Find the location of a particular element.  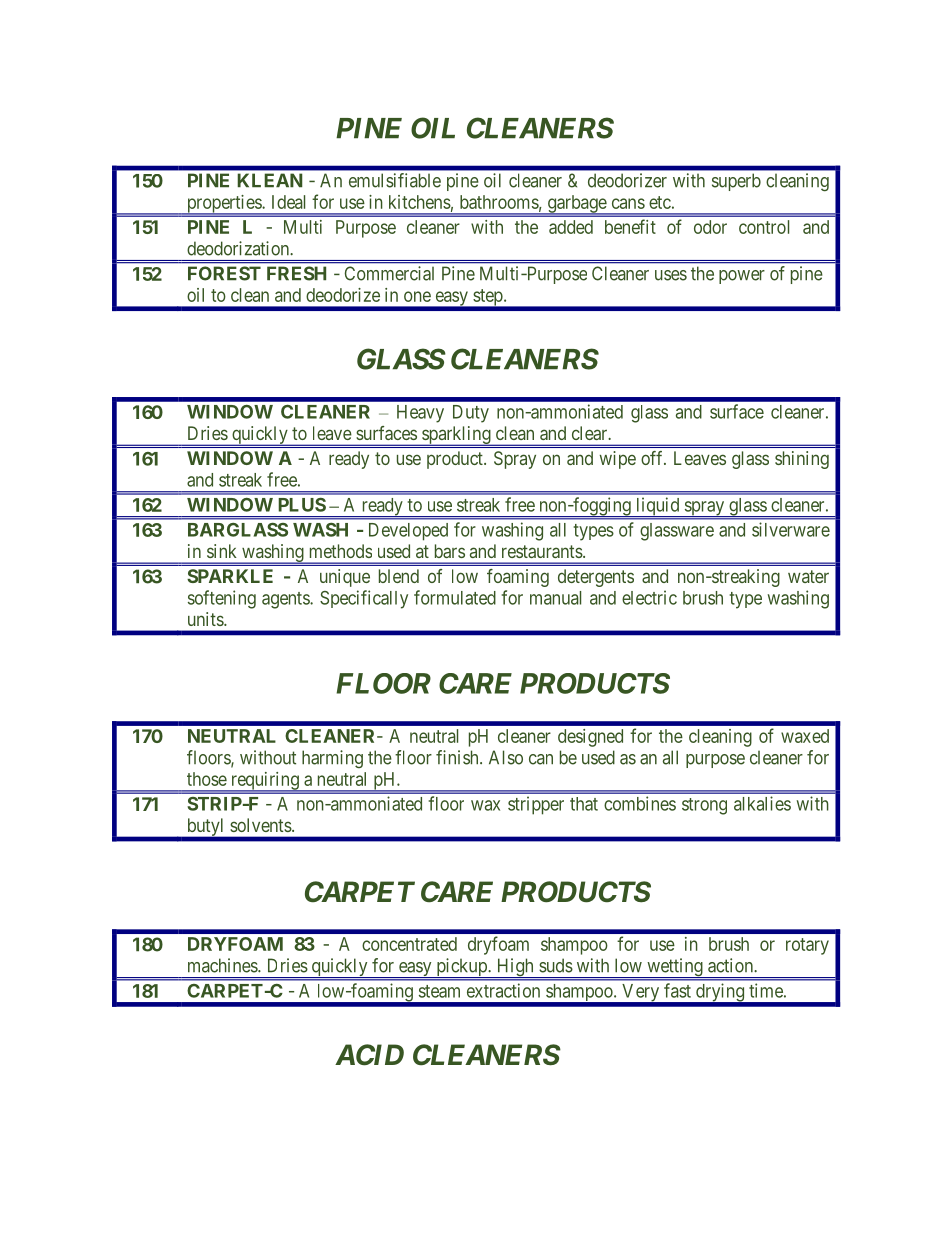

garbage is located at coordinates (576, 205).
